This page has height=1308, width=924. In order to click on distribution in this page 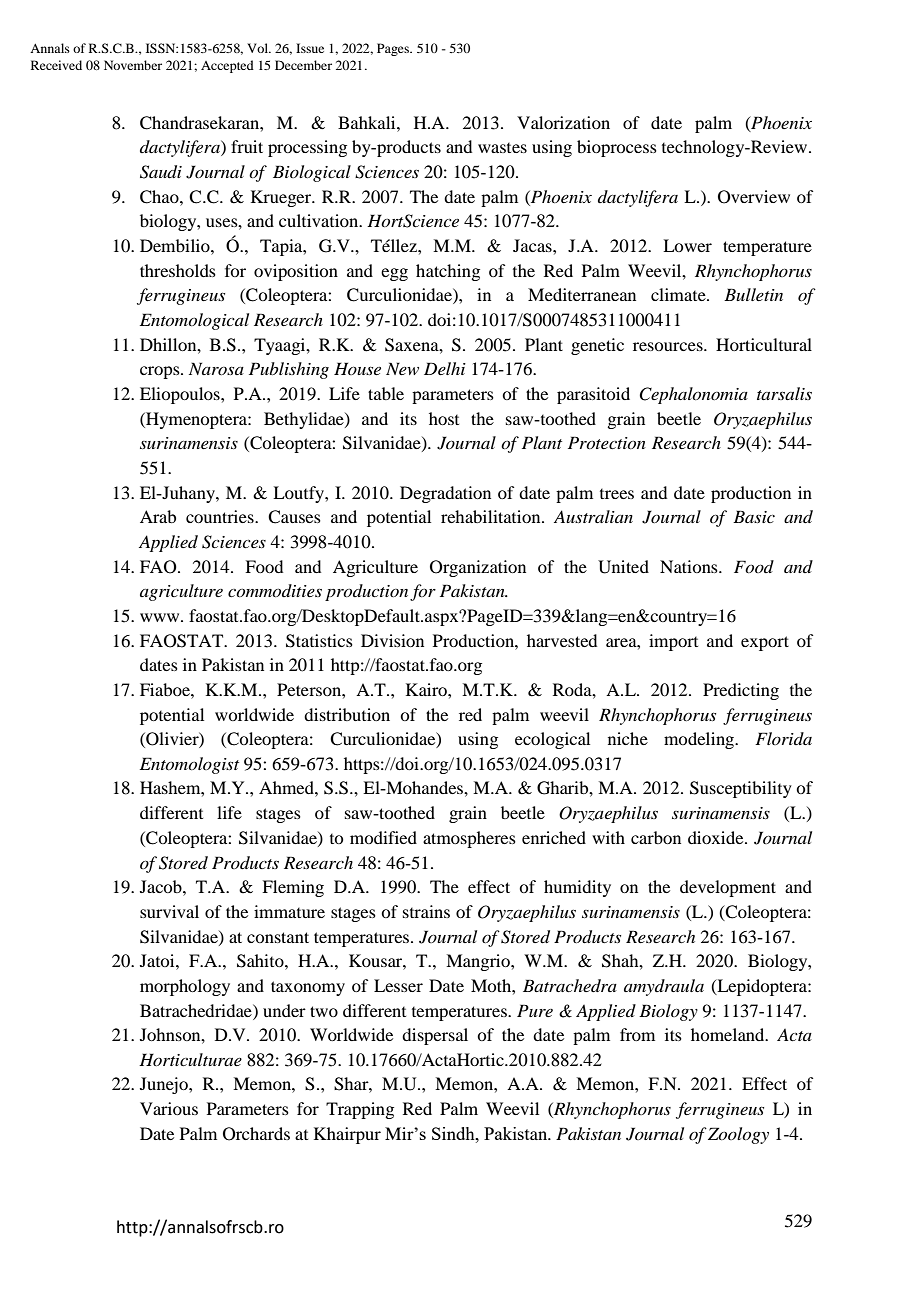, I will do `click(347, 714)`.
